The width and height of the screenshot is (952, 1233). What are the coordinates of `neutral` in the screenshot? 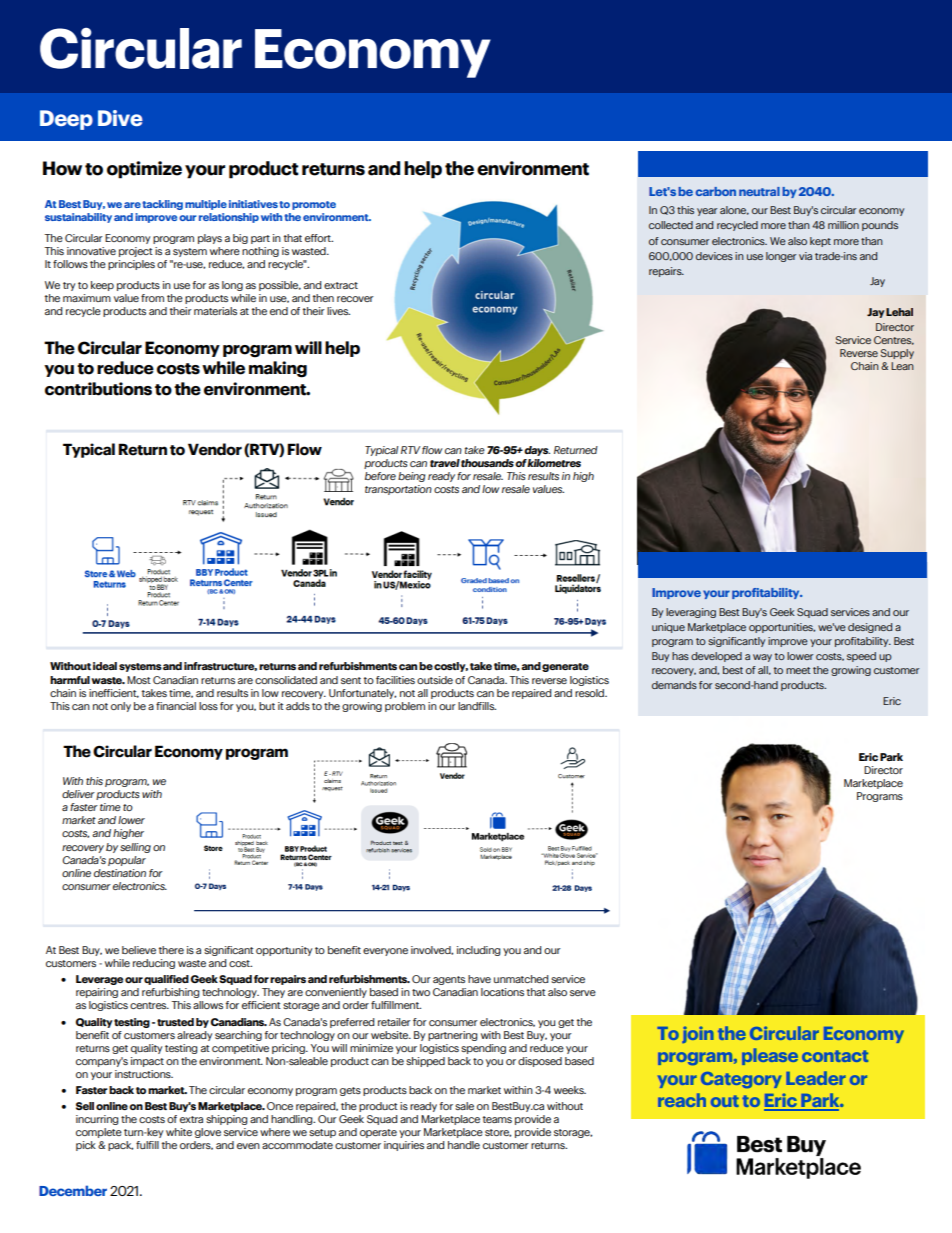 It's located at (759, 191).
